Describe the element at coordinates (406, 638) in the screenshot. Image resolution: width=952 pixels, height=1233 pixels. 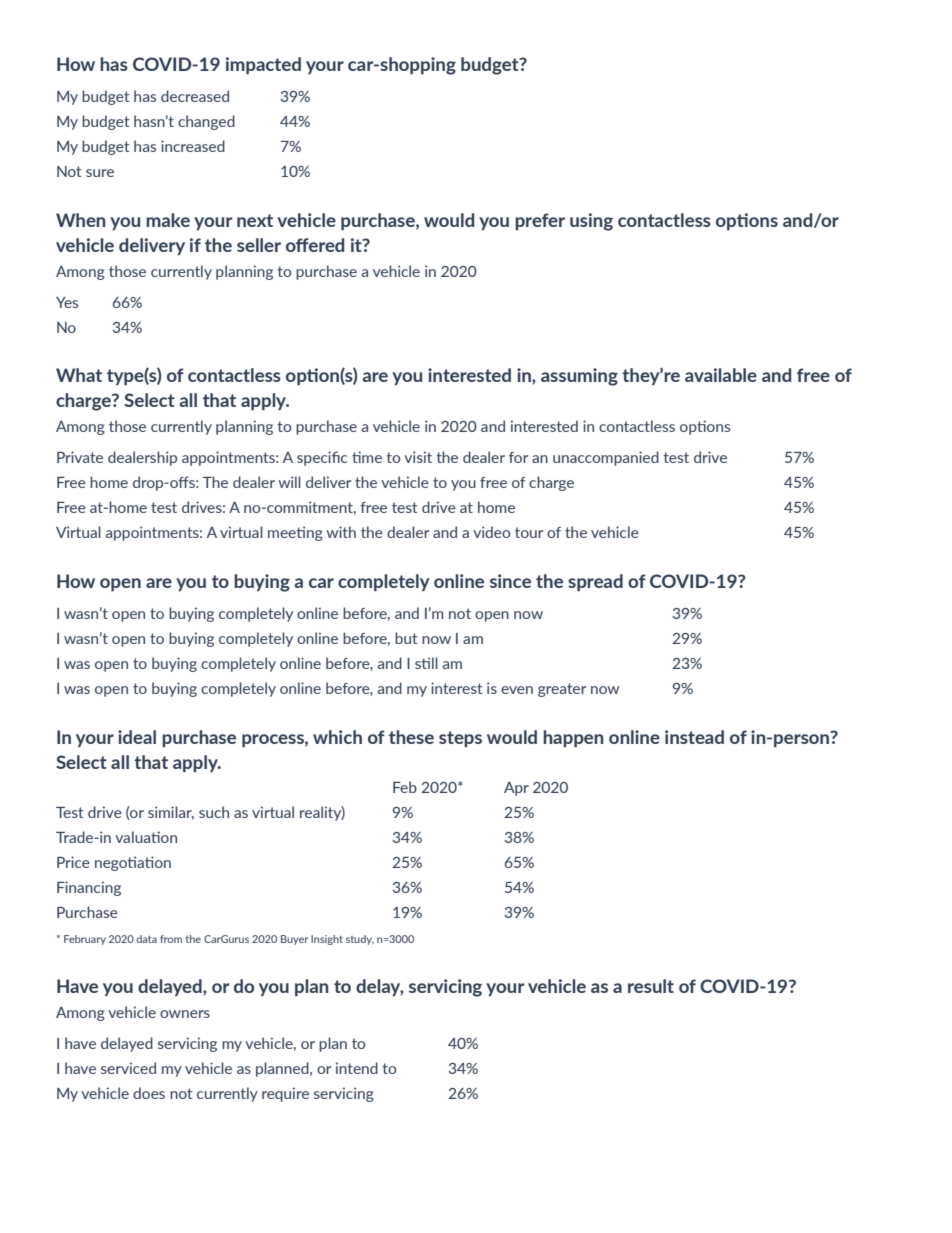
I see `but` at that location.
